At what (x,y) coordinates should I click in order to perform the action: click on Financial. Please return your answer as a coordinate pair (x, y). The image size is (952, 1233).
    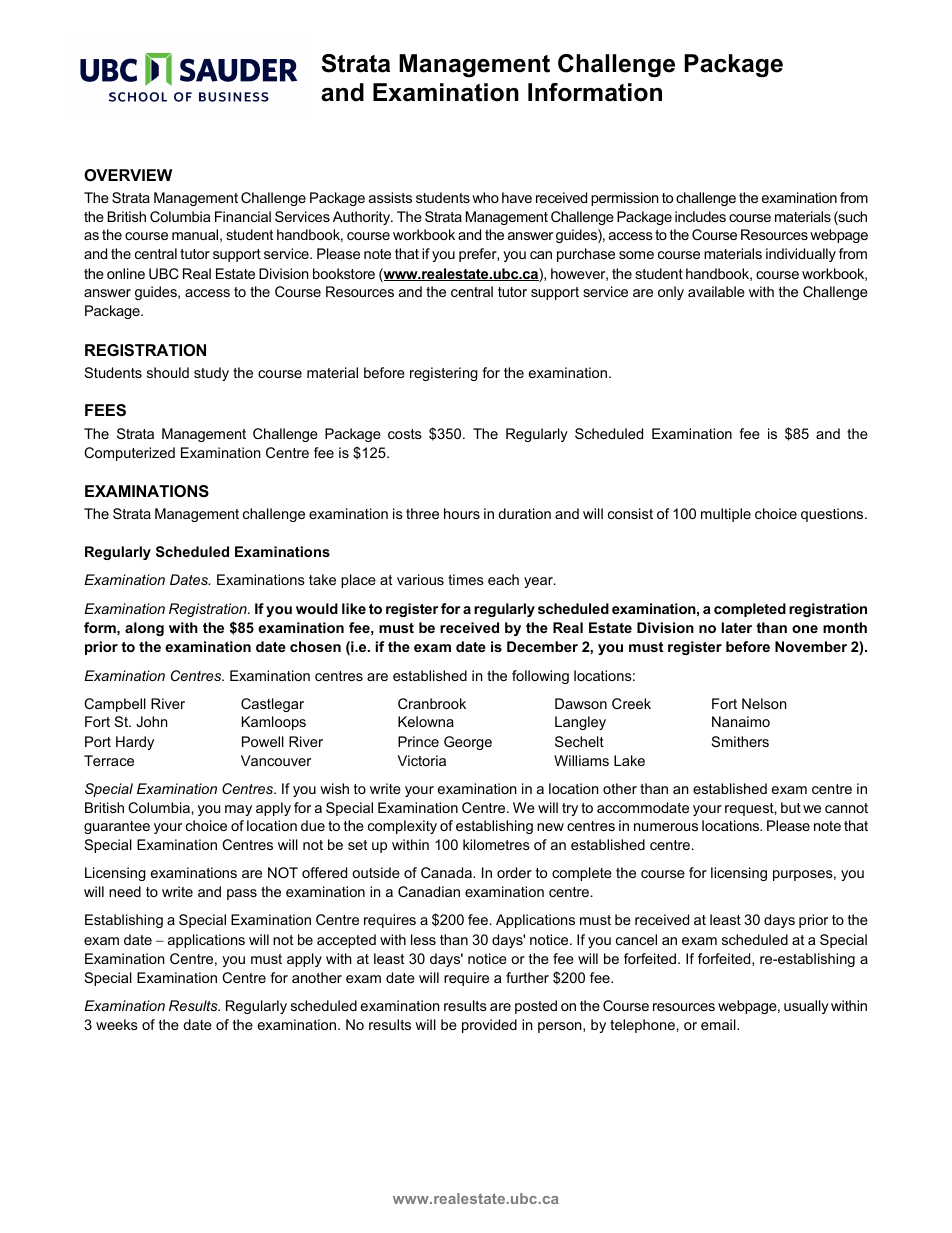
    Looking at the image, I should click on (243, 216).
